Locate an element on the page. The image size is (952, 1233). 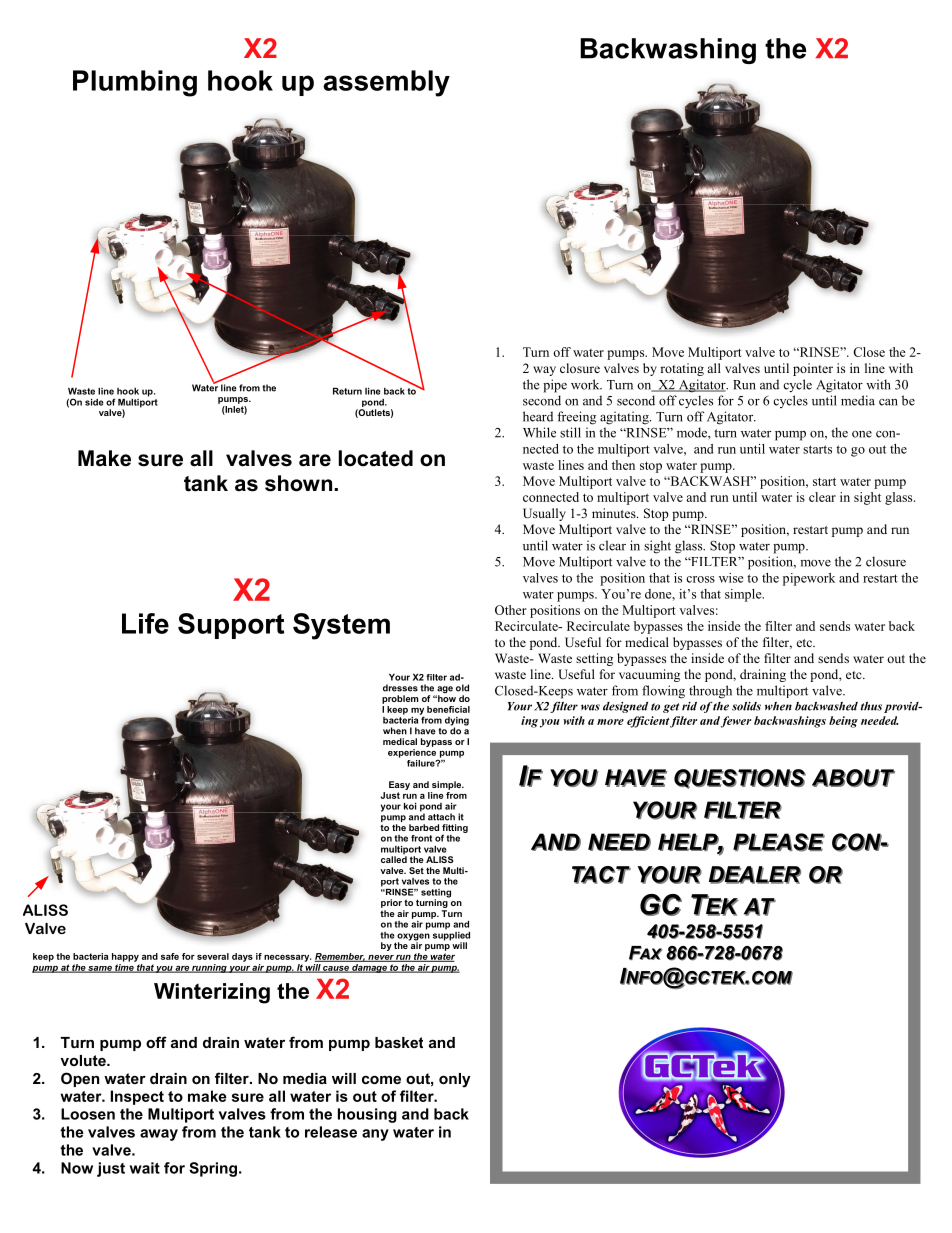
assembly is located at coordinates (386, 83).
